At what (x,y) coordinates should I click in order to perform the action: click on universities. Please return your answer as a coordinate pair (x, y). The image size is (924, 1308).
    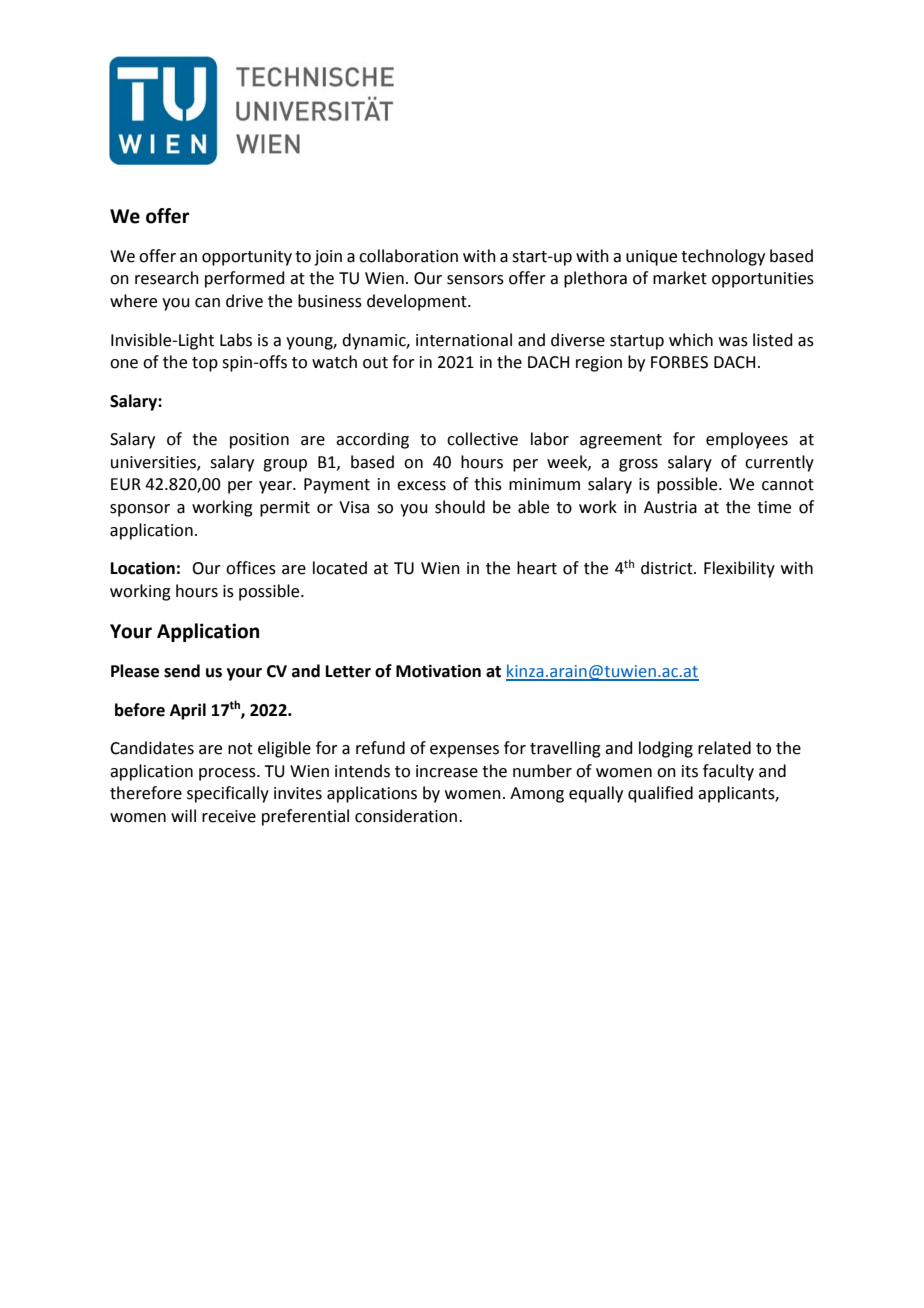
    Looking at the image, I should click on (154, 463).
